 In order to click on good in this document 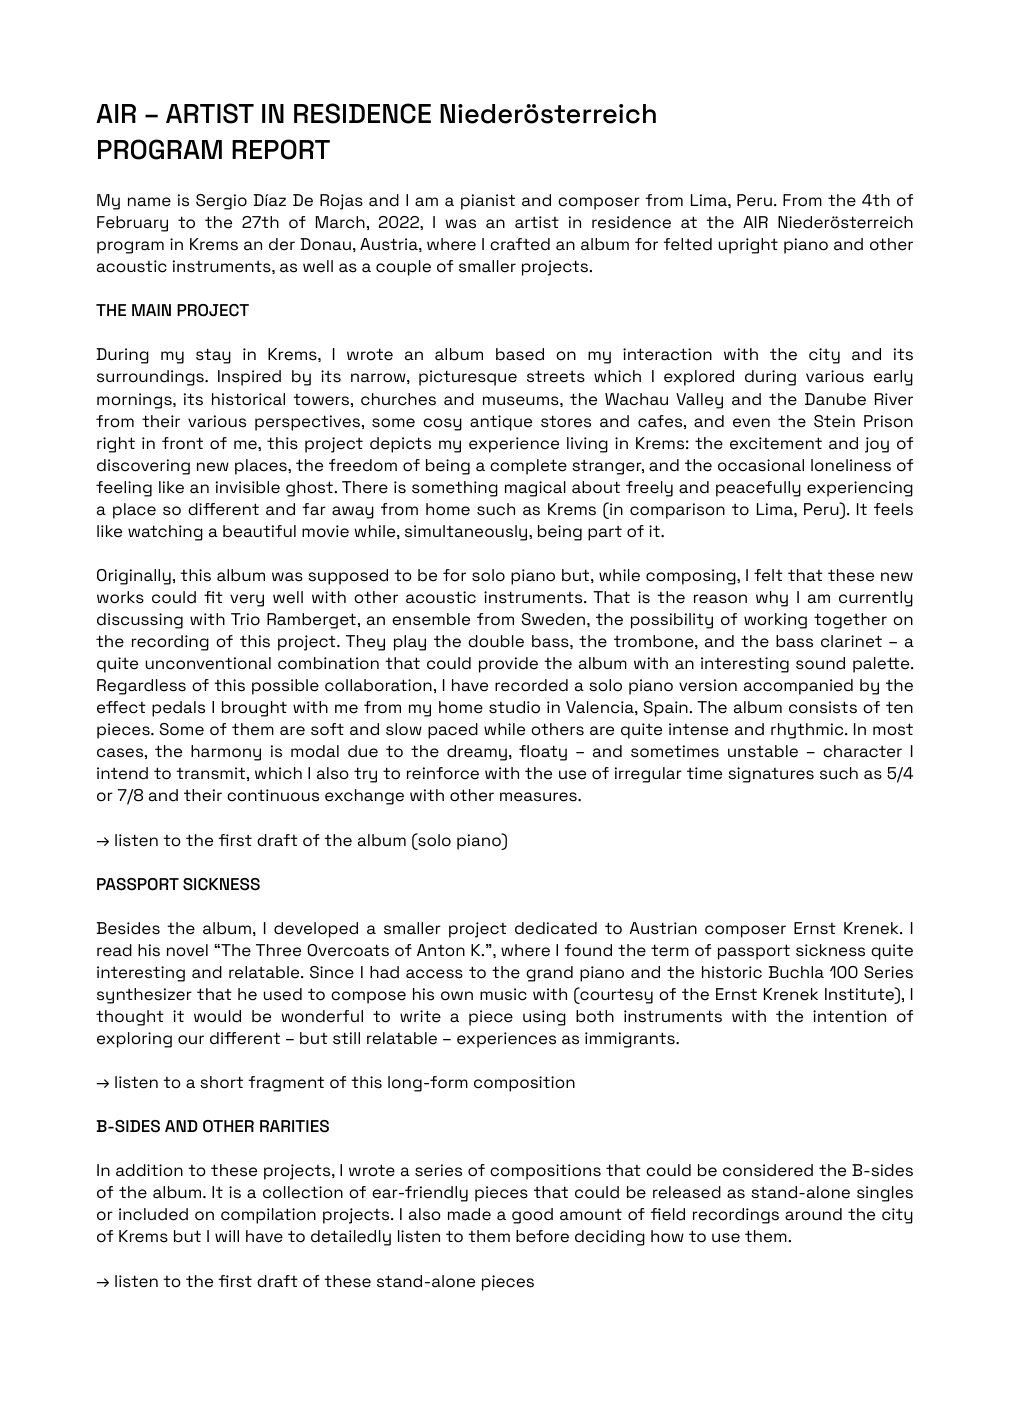, I will do `click(532, 1216)`.
